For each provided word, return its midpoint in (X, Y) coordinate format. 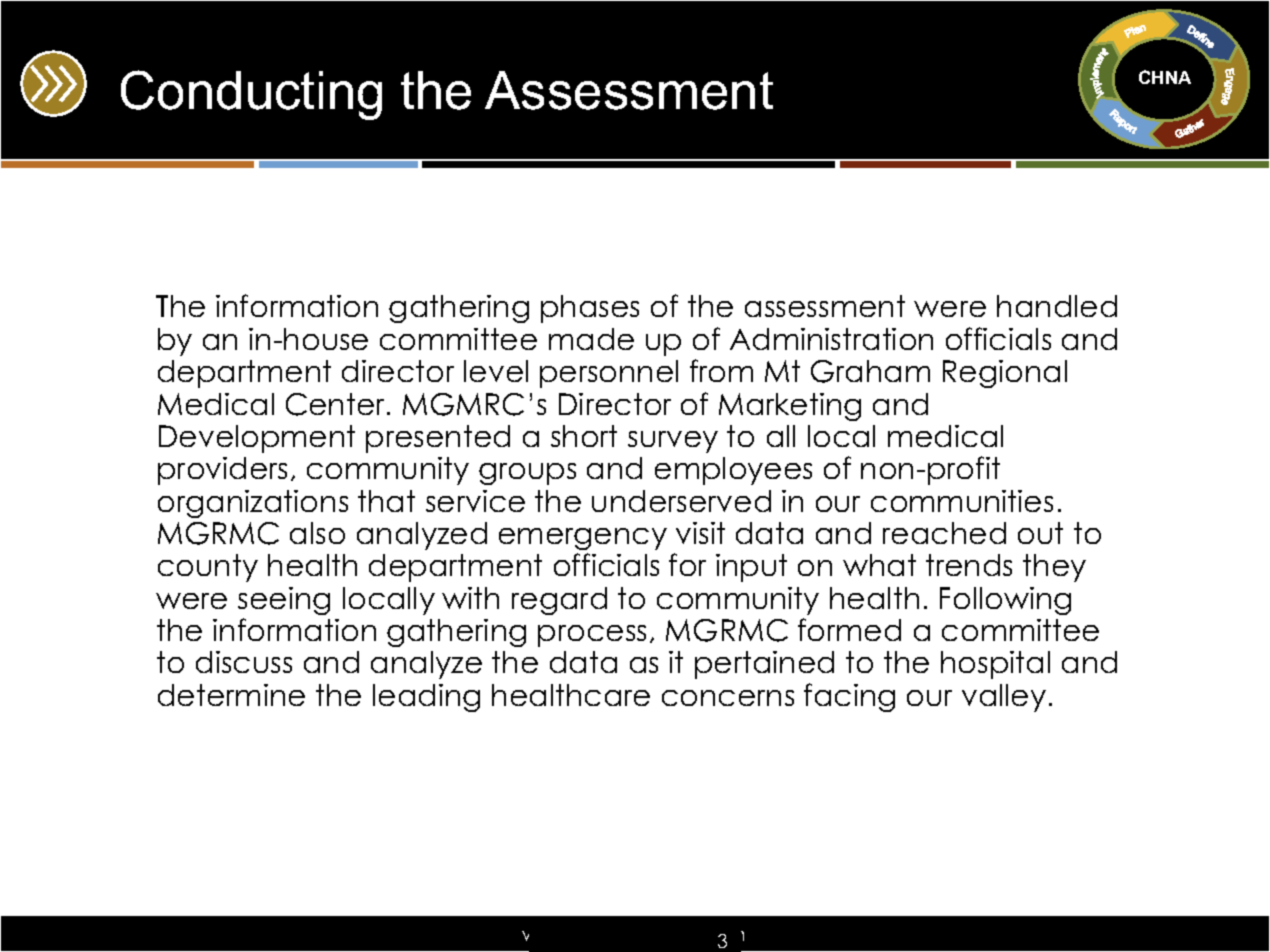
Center (337, 404)
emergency (583, 539)
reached (944, 533)
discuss (244, 662)
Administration (831, 339)
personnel (609, 374)
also (317, 533)
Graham (870, 371)
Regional (1005, 374)
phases (590, 309)
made (591, 339)
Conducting (251, 95)
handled (1057, 306)
